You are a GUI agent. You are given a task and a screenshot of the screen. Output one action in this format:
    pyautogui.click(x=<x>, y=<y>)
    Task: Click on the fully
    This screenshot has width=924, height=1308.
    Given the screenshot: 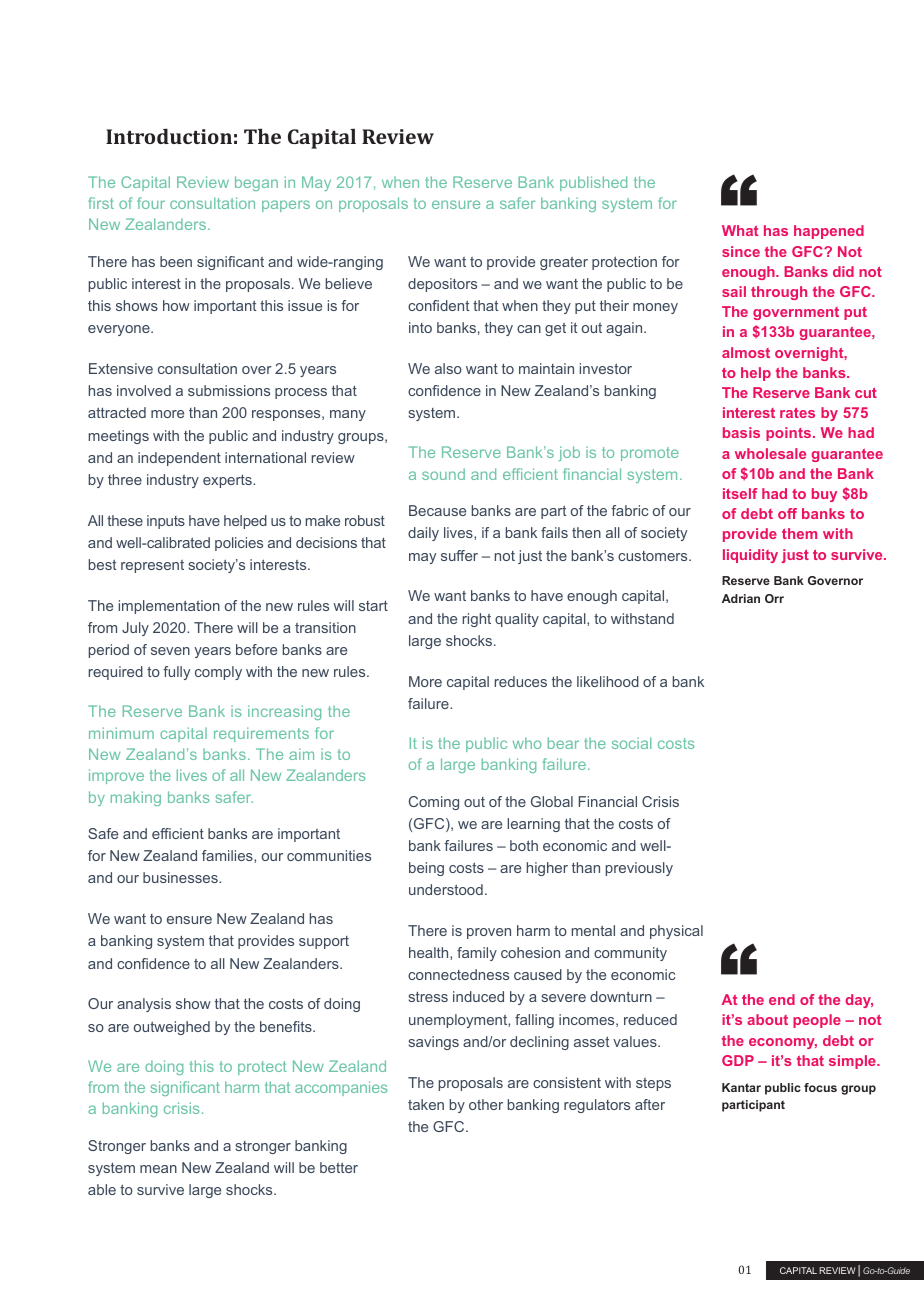 What is the action you would take?
    pyautogui.click(x=176, y=673)
